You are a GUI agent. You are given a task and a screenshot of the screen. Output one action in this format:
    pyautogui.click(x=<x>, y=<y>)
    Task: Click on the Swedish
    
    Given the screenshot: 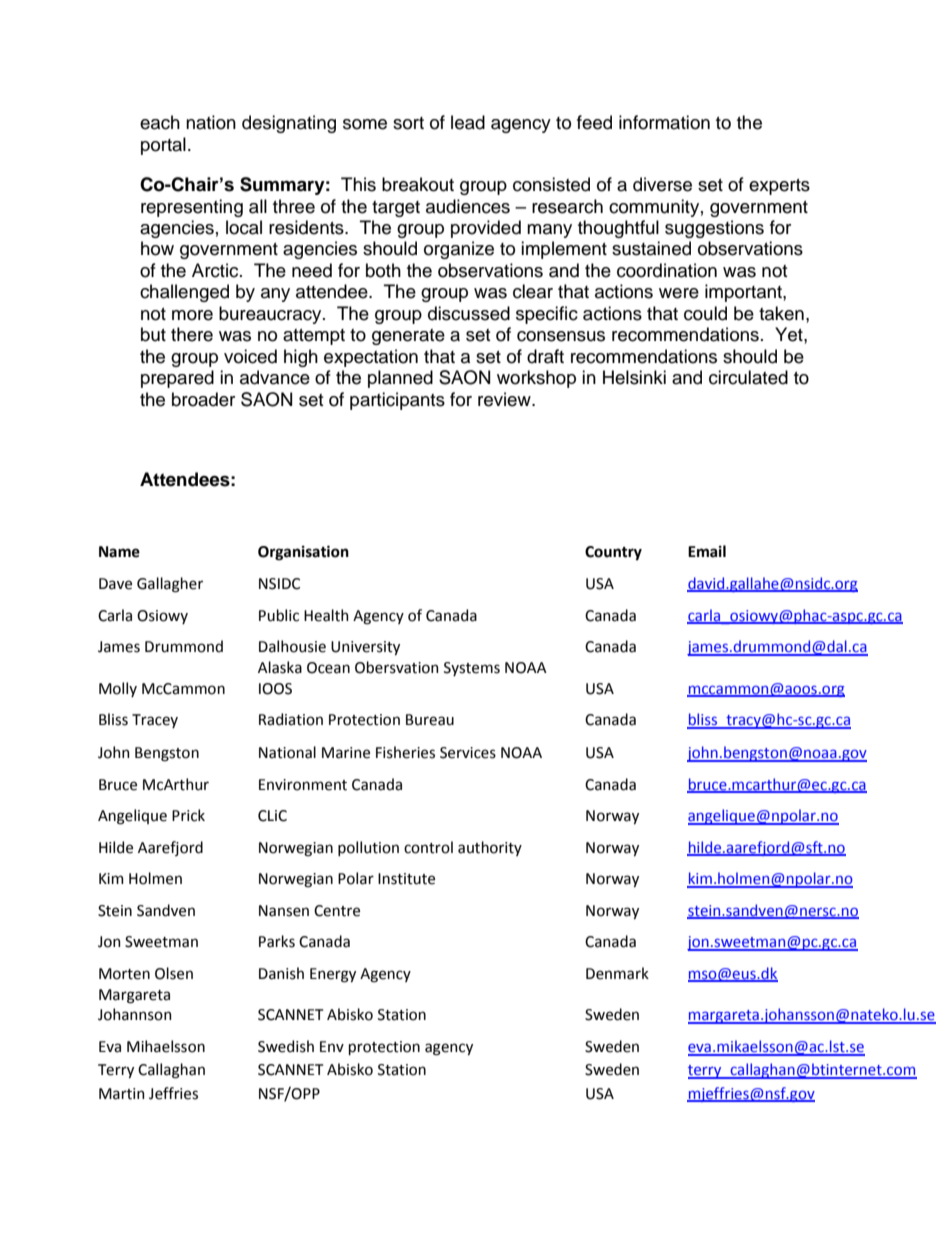 What is the action you would take?
    pyautogui.click(x=286, y=1046)
